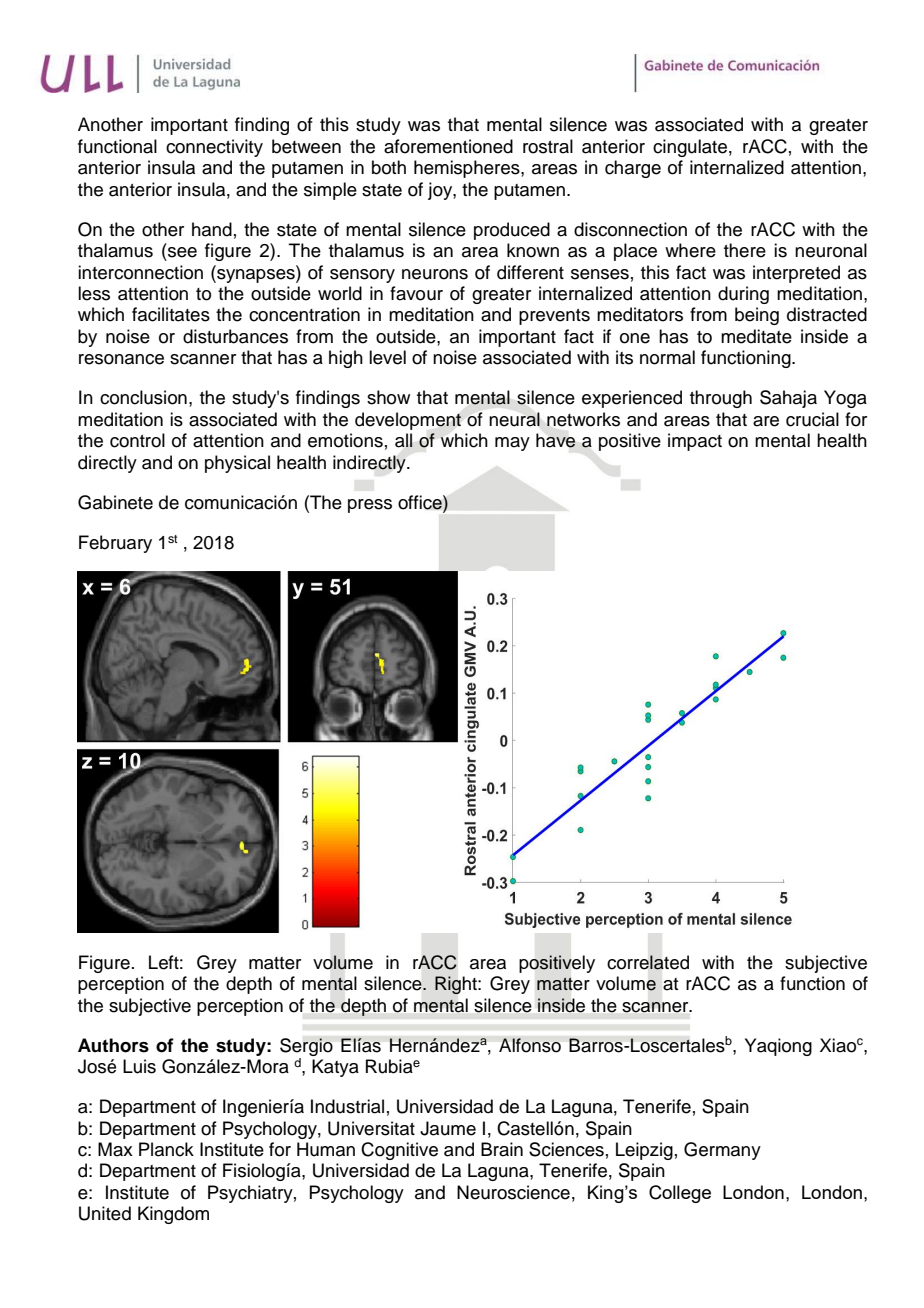 The image size is (924, 1308). I want to click on press, so click(370, 506).
